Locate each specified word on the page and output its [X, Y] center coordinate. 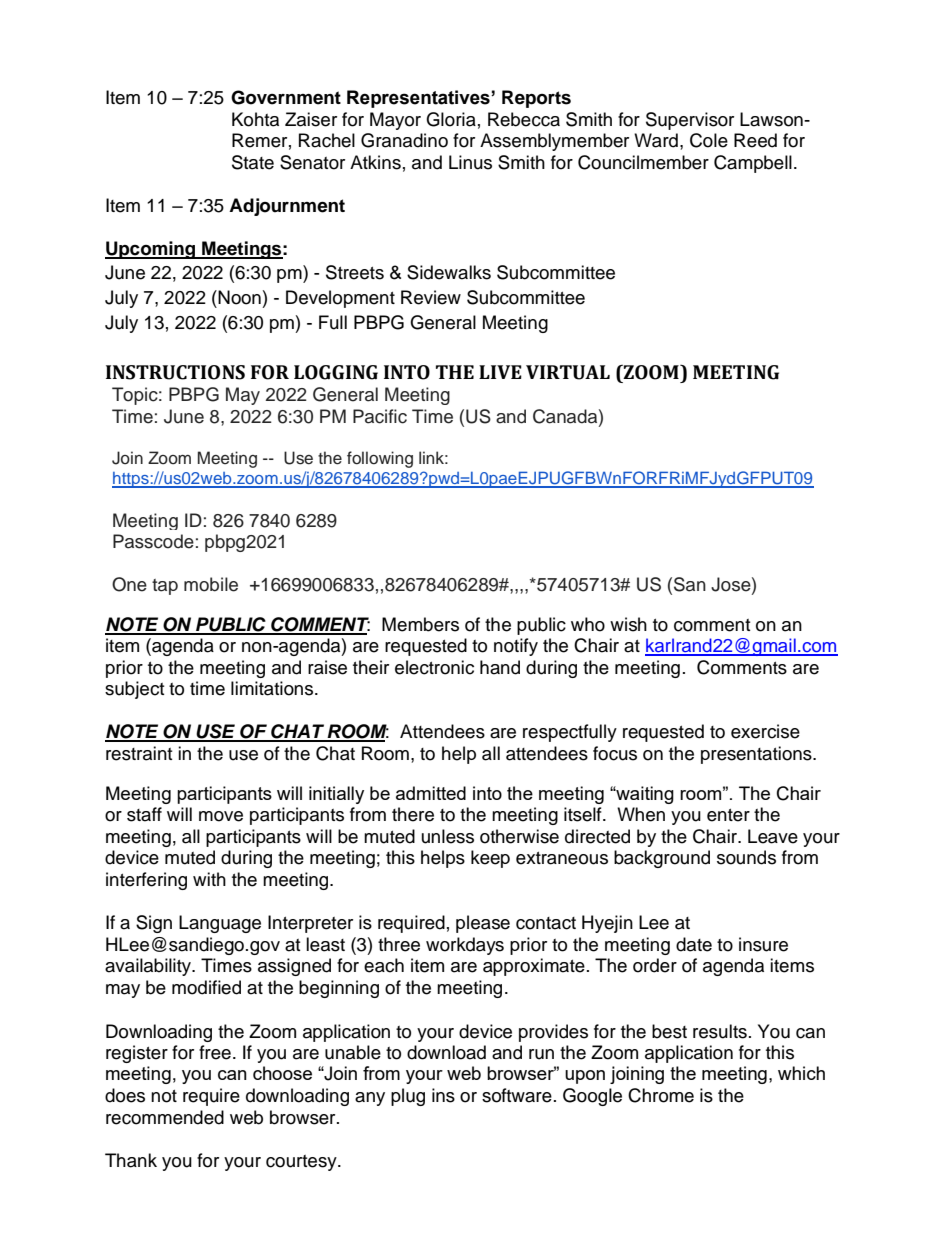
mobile [211, 584]
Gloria [451, 119]
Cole [709, 140]
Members [420, 624]
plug [408, 1097]
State [253, 162]
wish [628, 624]
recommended [165, 1117]
